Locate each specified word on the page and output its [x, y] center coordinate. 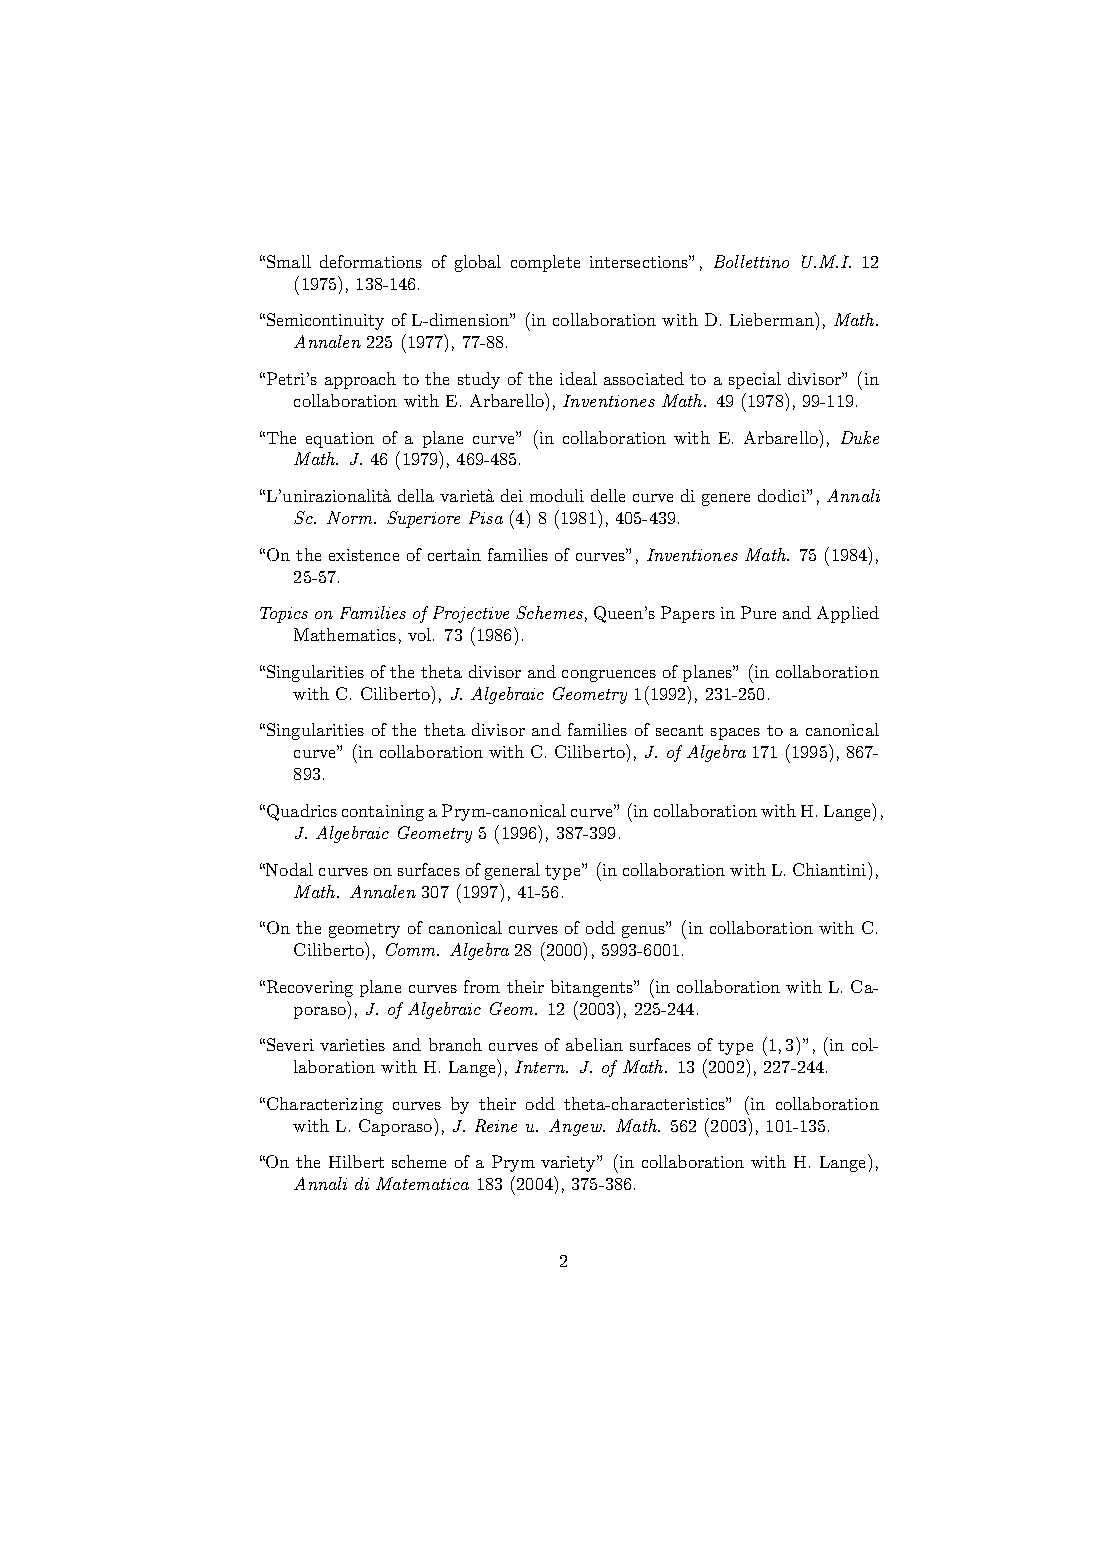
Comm [412, 949]
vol [419, 634]
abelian [594, 1044]
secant [679, 730]
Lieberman [773, 319]
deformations [371, 261]
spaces [735, 734]
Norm [351, 517]
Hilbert [356, 1161]
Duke [860, 437]
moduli [557, 495]
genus [644, 931]
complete [545, 263]
